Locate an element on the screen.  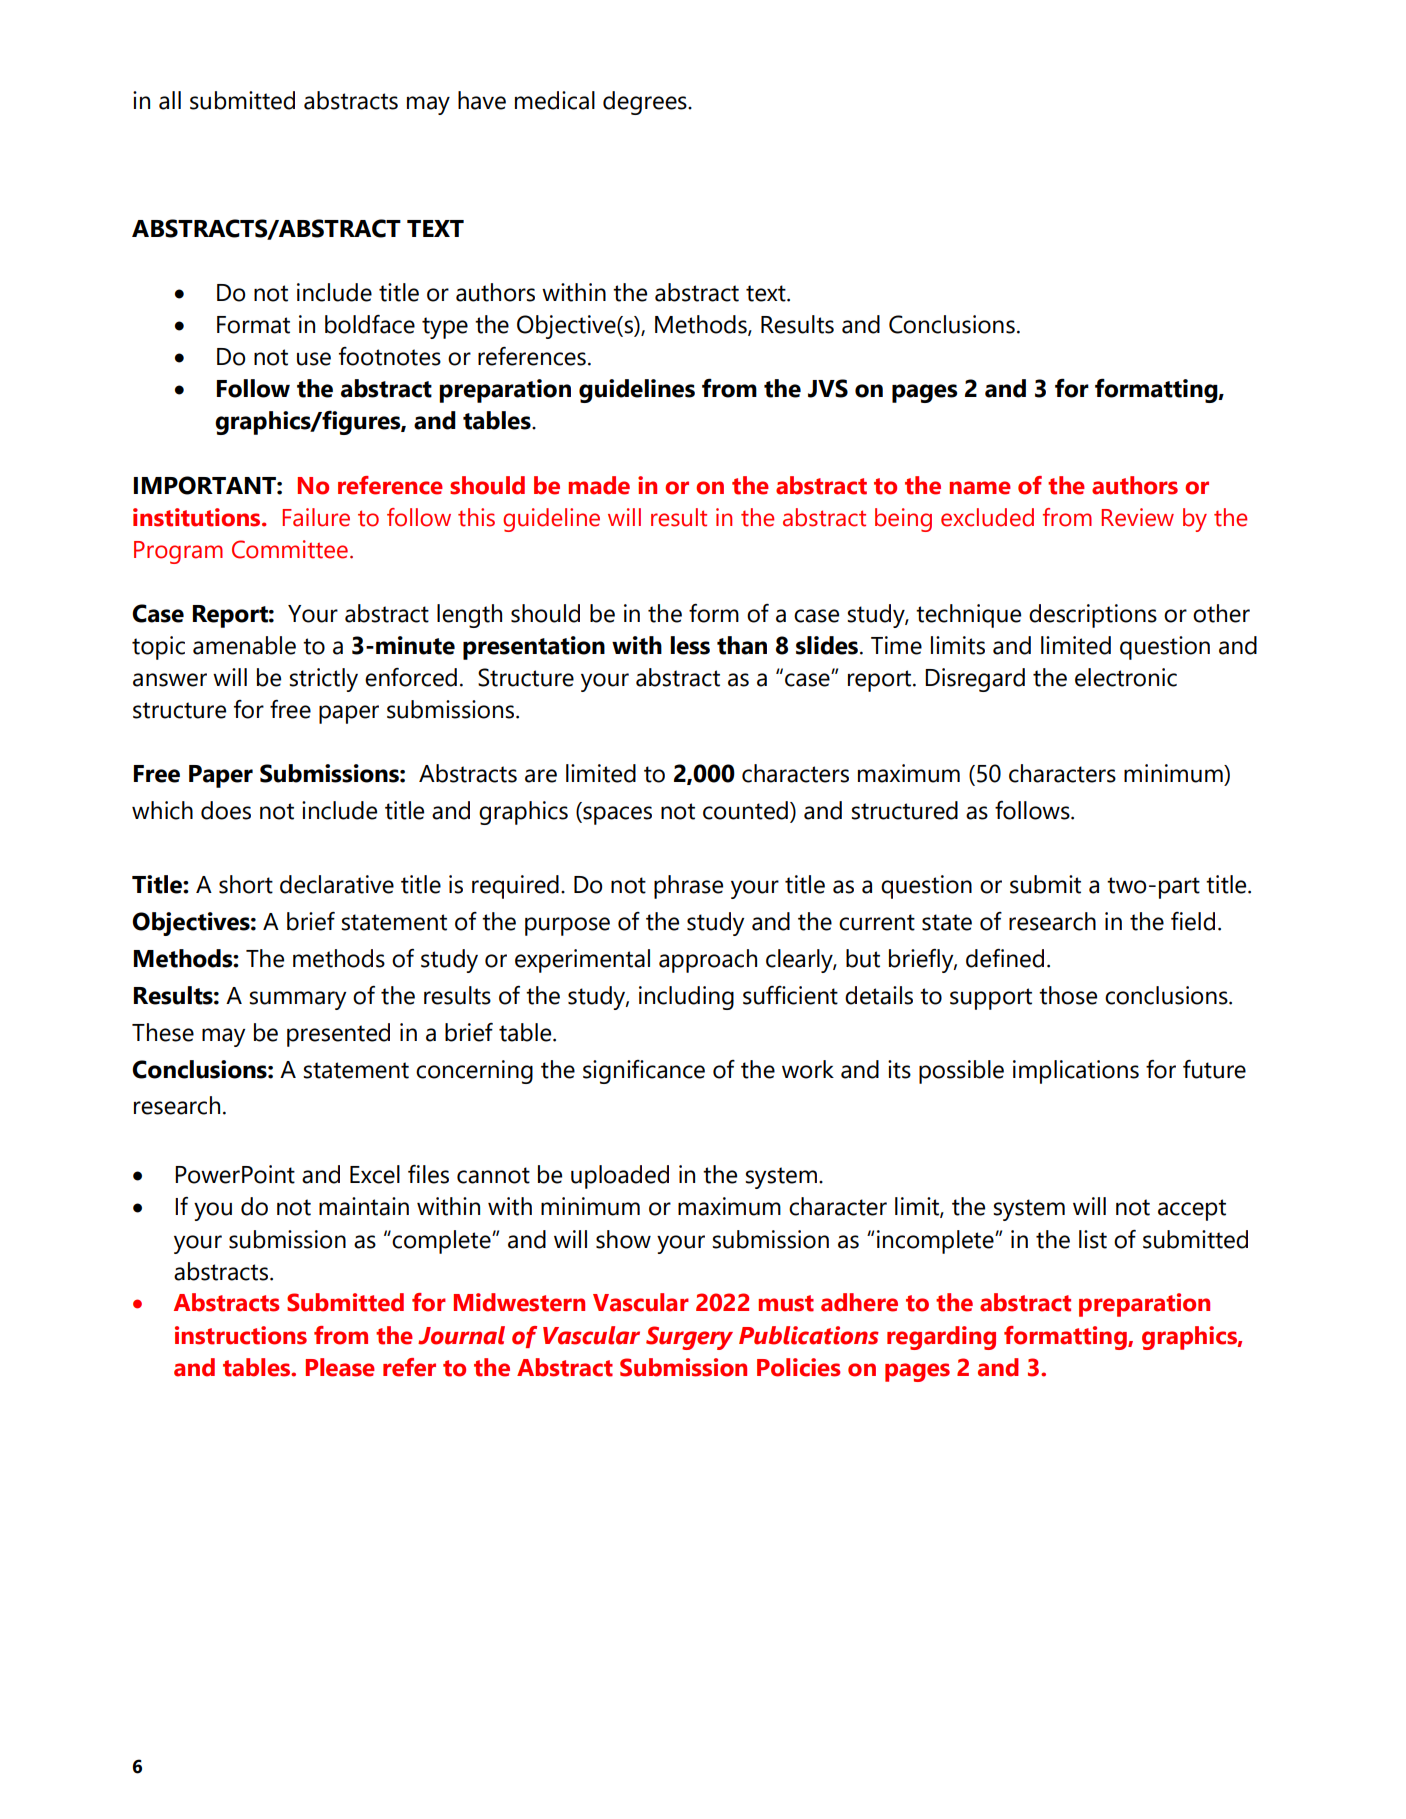
instructions is located at coordinates (241, 1335).
